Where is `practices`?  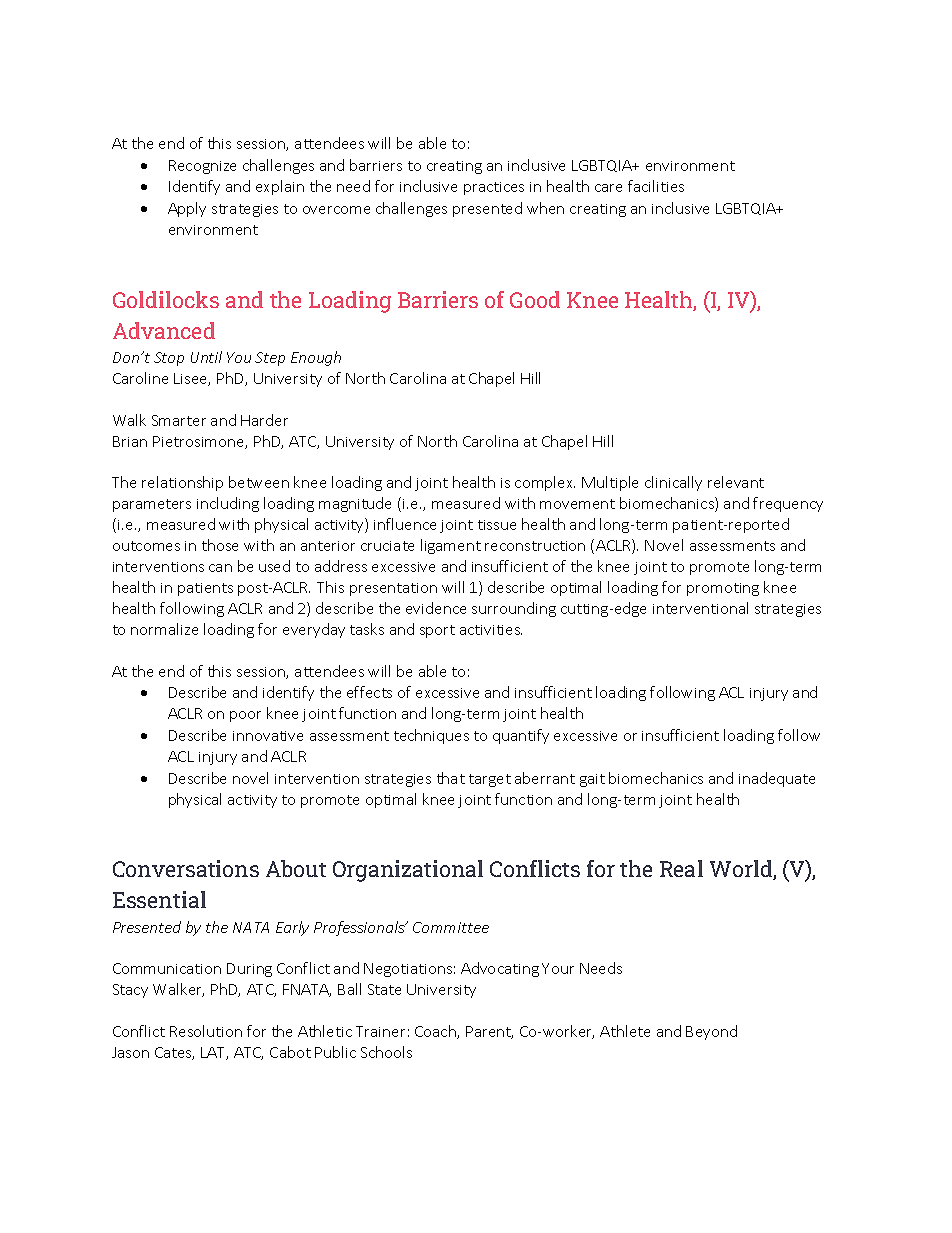 practices is located at coordinates (494, 188).
